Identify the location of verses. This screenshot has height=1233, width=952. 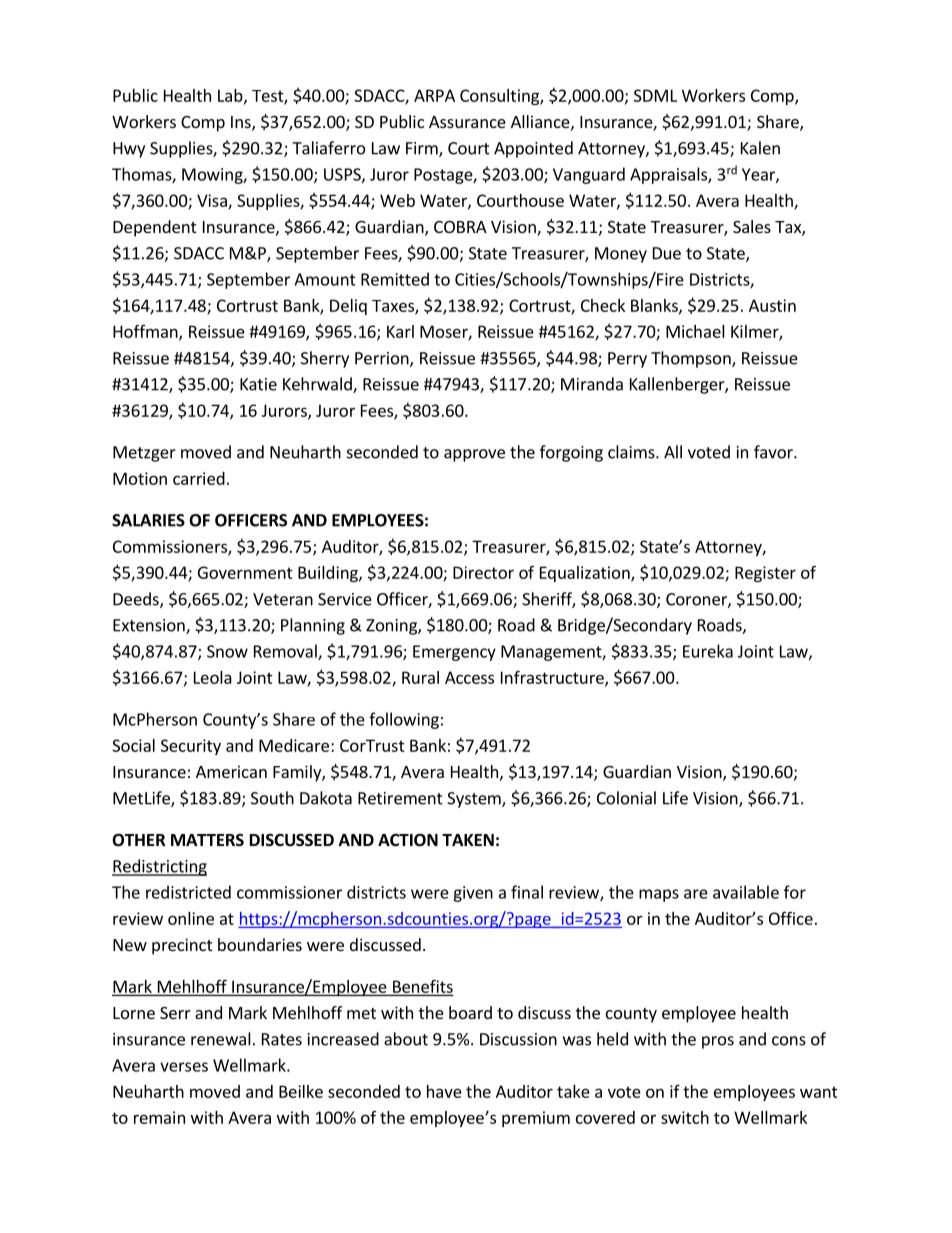
(184, 1067).
